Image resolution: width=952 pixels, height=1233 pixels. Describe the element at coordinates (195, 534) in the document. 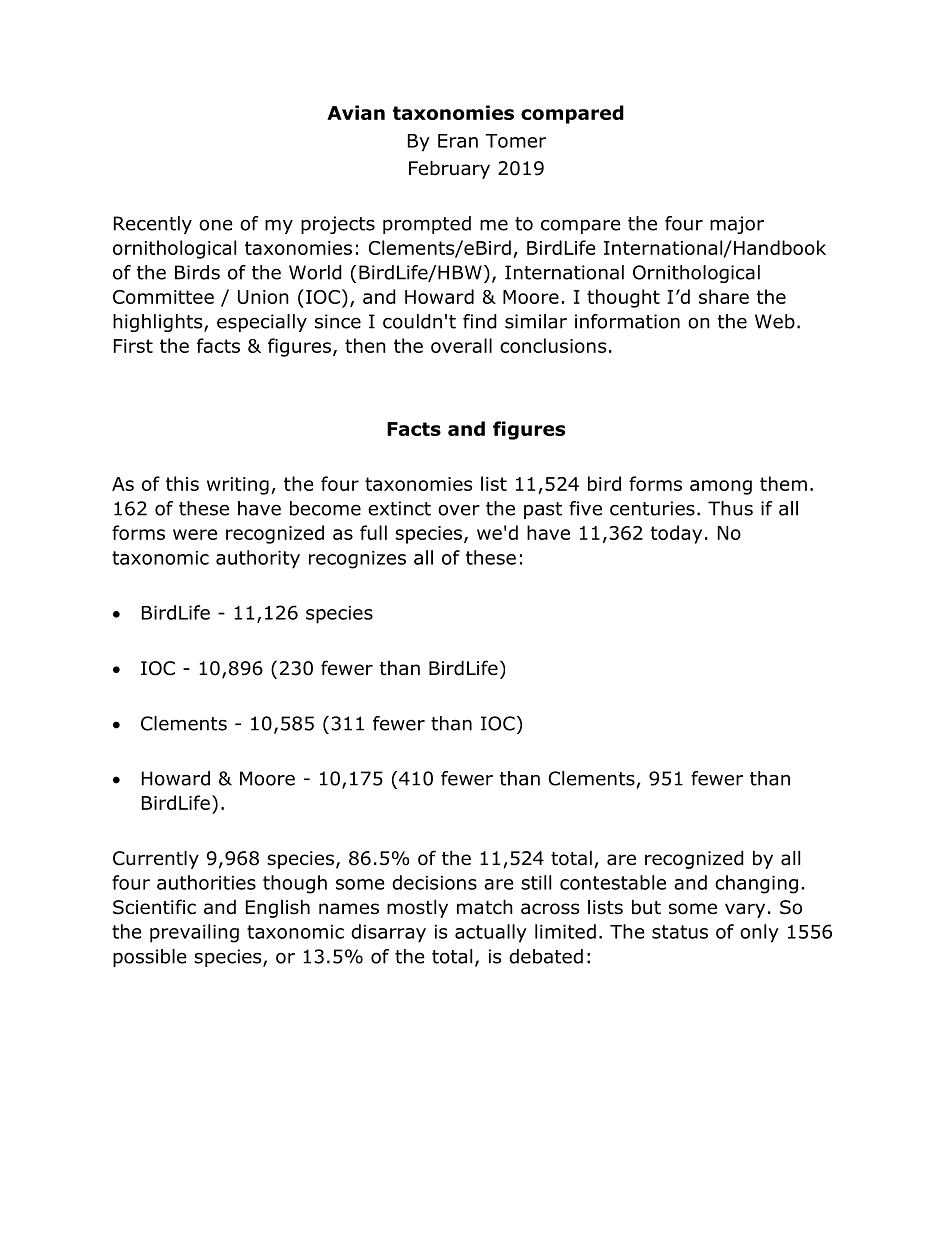

I see `were` at that location.
